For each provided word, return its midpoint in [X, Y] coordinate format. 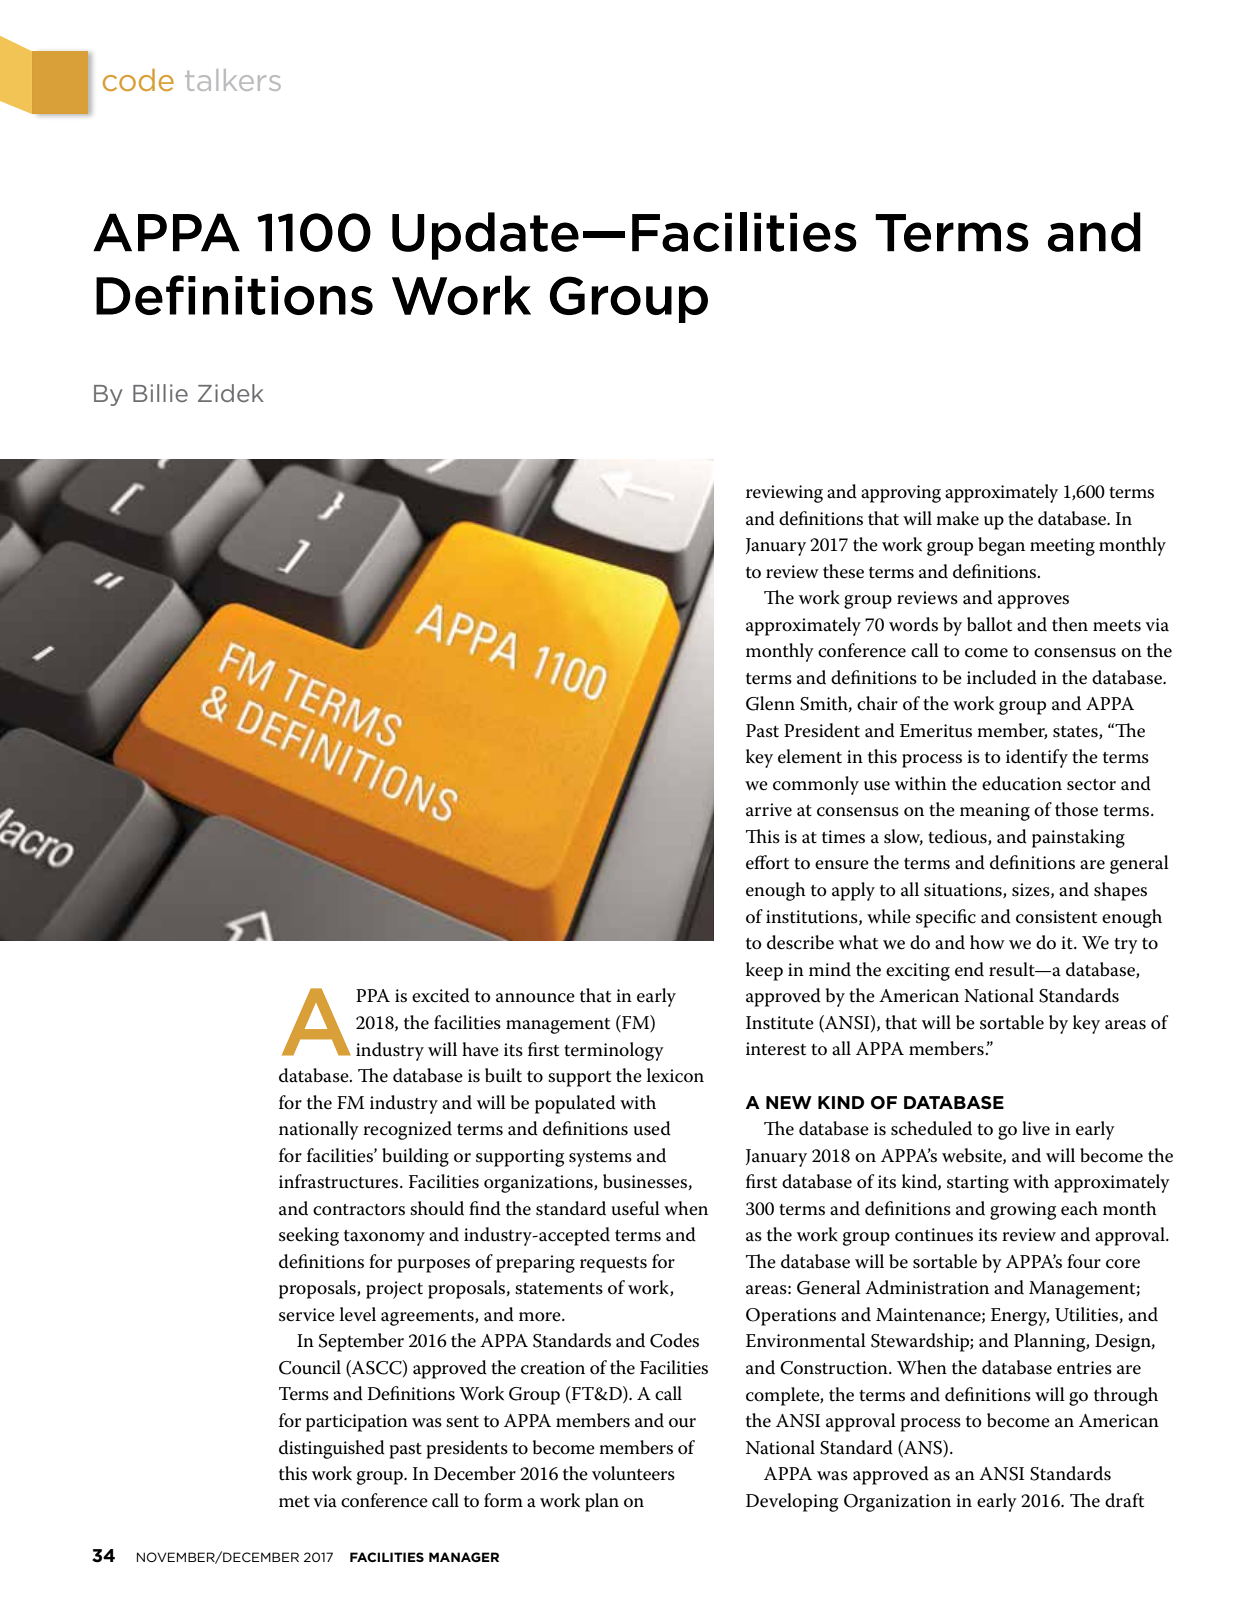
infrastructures [340, 1181]
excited [441, 995]
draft [1124, 1500]
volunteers [633, 1473]
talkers [233, 80]
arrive [769, 810]
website [973, 1156]
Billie [160, 393]
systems [600, 1159]
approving [901, 494]
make [957, 518]
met [294, 1502]
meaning [995, 812]
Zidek [231, 393]
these [843, 571]
